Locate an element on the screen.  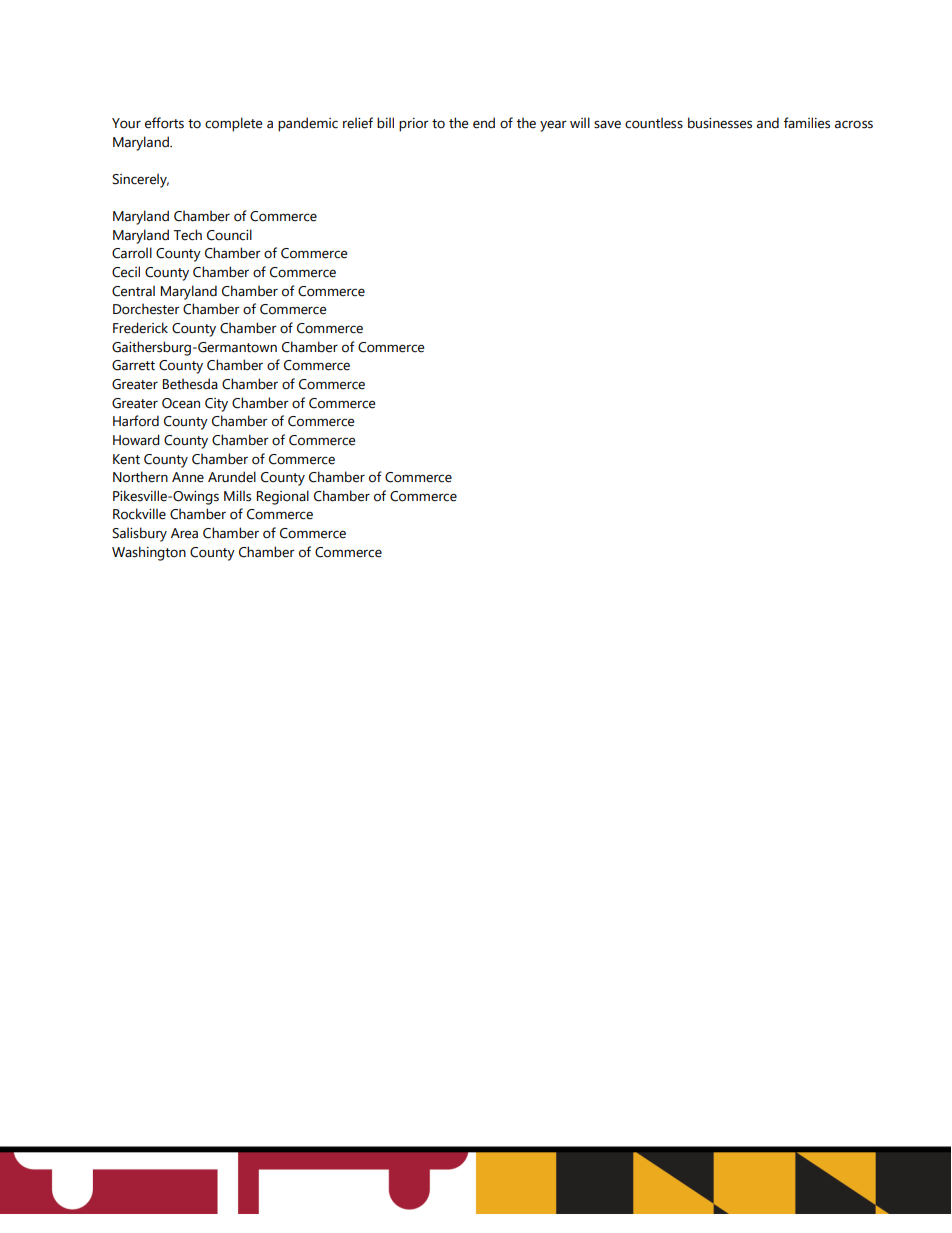
Mills is located at coordinates (237, 496).
